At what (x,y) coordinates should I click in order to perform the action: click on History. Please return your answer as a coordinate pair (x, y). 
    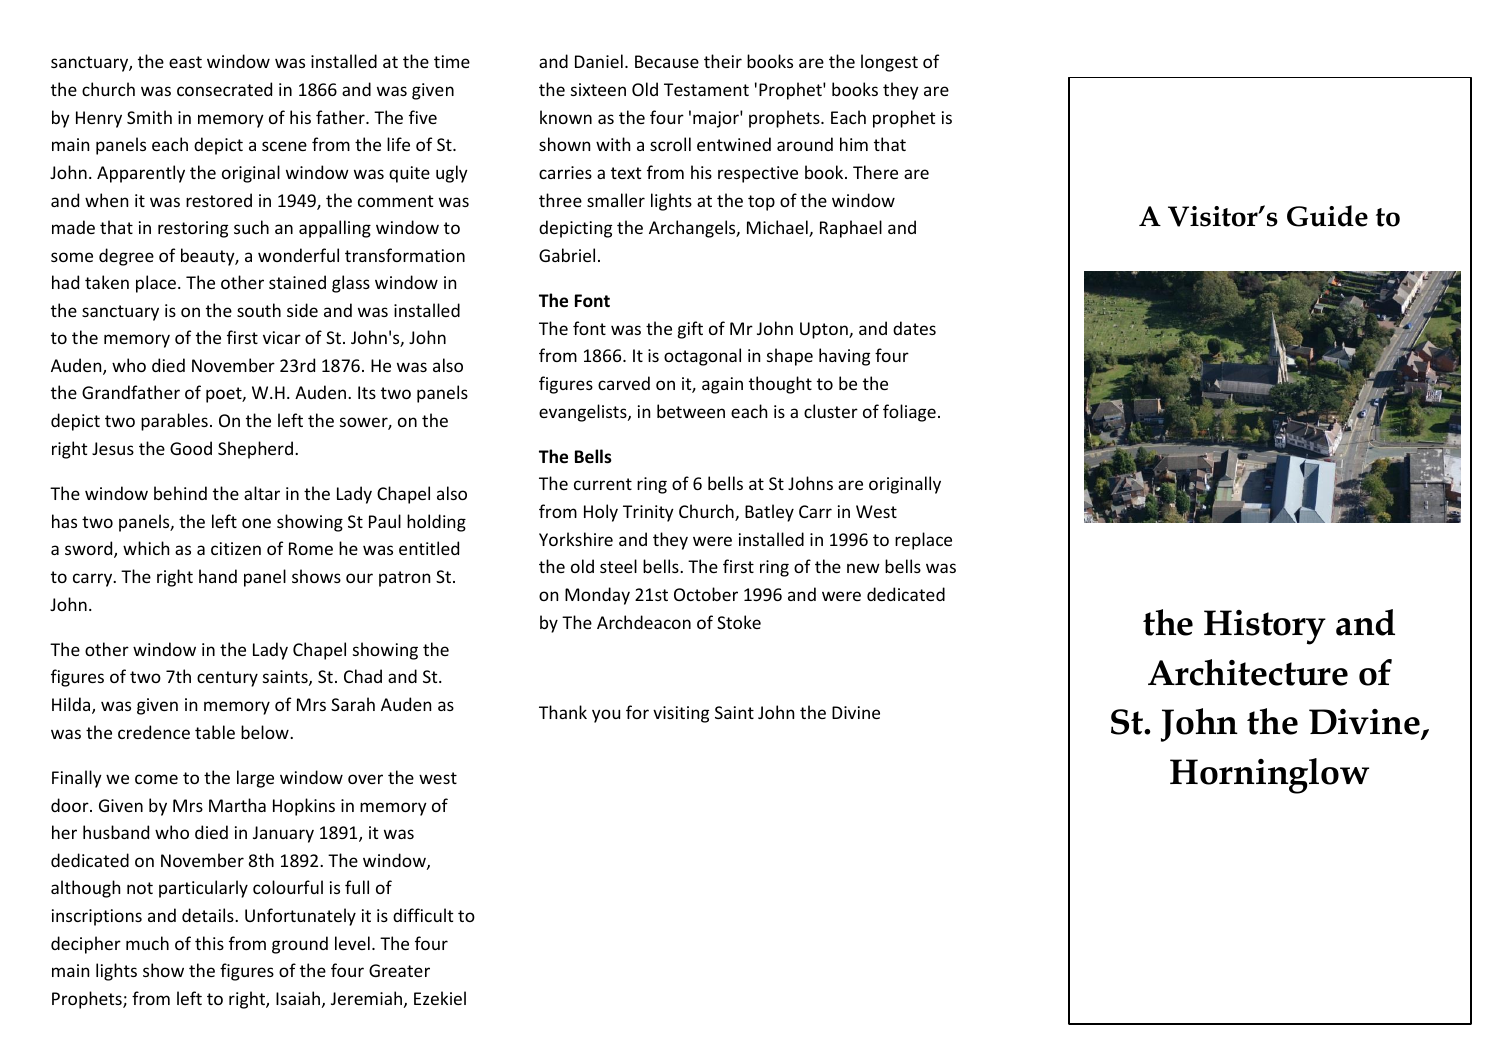
    Looking at the image, I should click on (1265, 627).
